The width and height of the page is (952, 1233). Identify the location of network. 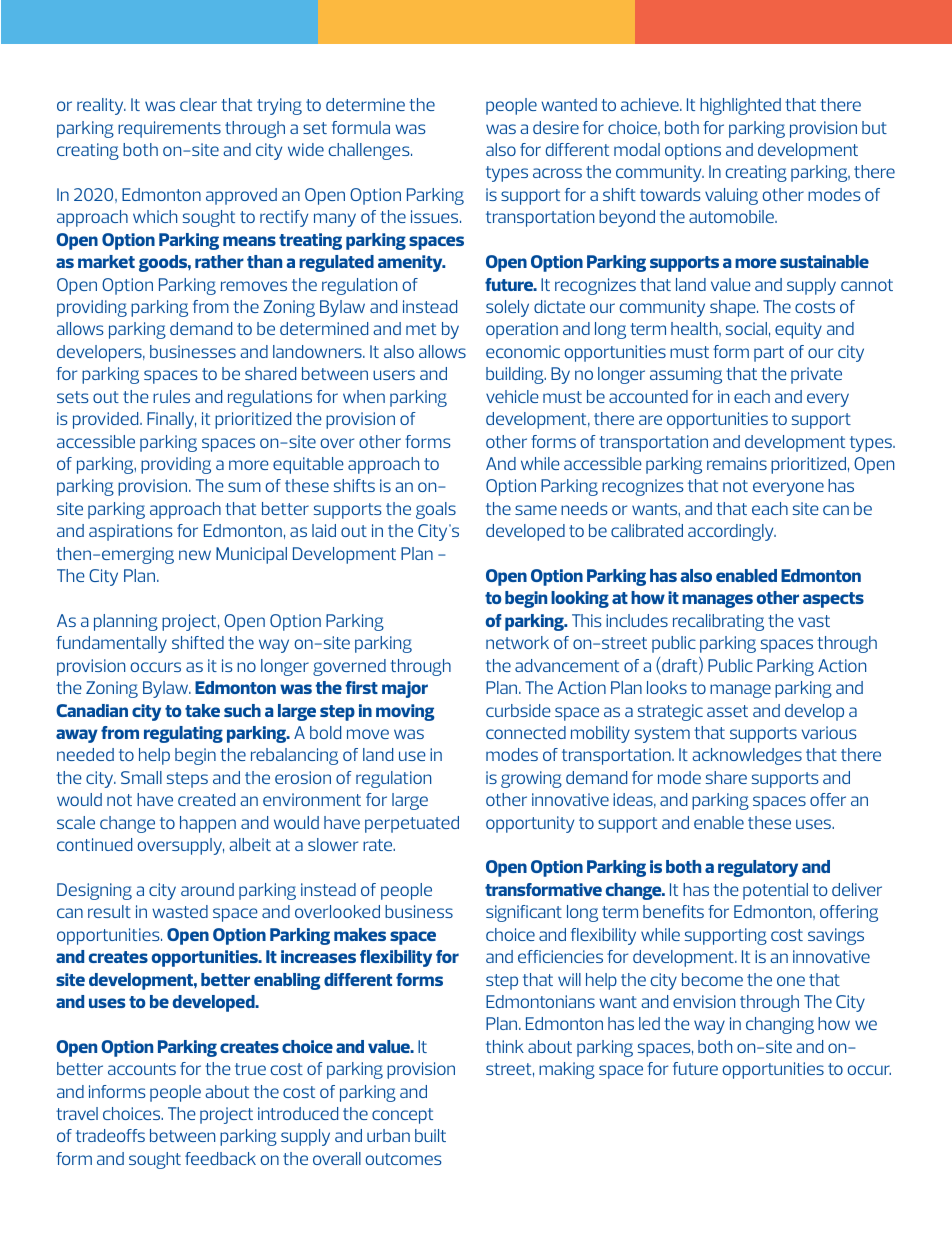
(517, 642).
